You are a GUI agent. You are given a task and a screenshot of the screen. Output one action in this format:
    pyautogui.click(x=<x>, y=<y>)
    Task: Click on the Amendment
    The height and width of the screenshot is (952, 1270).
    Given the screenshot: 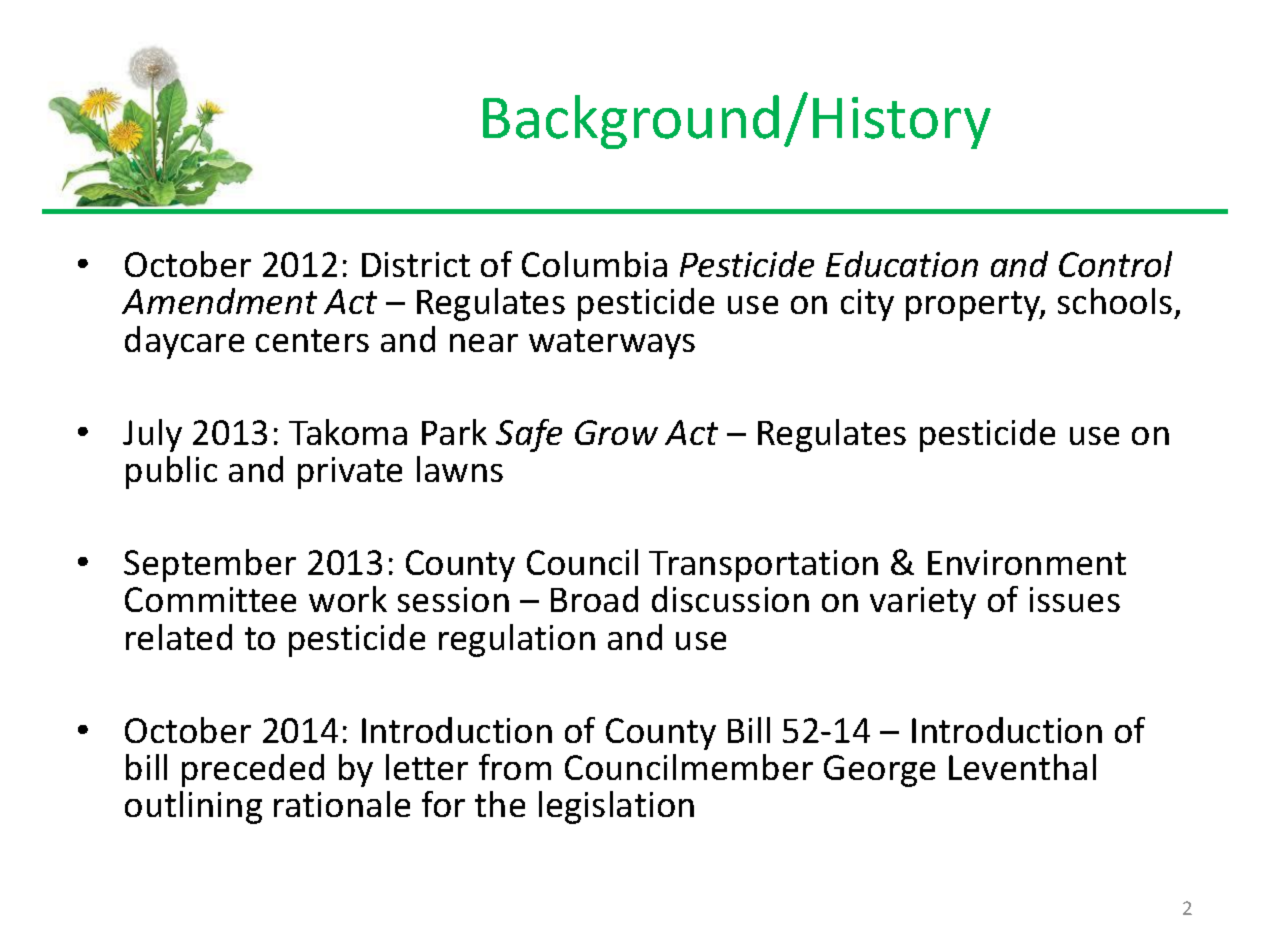 What is the action you would take?
    pyautogui.click(x=219, y=301)
